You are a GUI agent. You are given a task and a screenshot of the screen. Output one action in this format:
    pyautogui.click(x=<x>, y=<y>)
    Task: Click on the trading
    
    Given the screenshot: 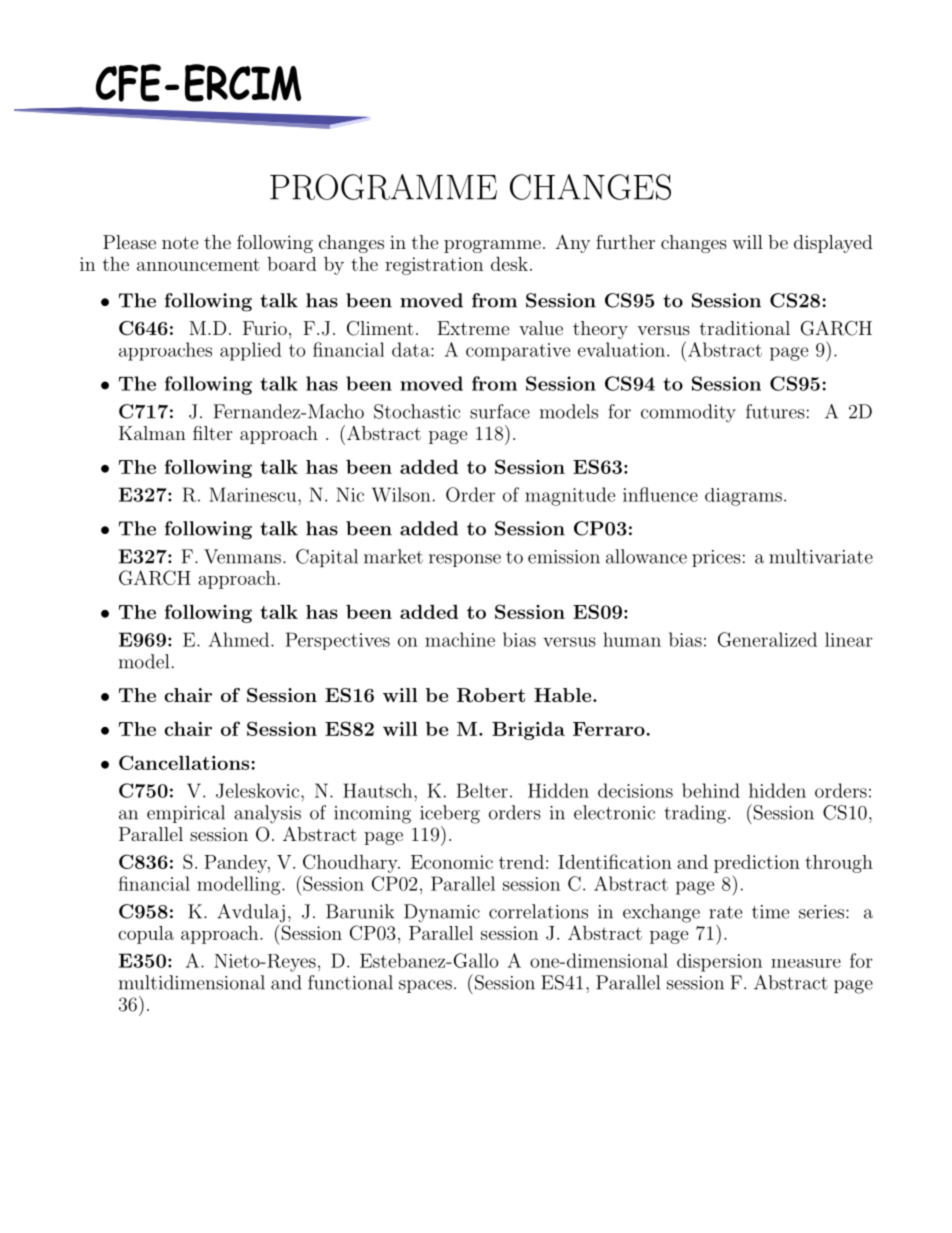 What is the action you would take?
    pyautogui.click(x=696, y=814)
